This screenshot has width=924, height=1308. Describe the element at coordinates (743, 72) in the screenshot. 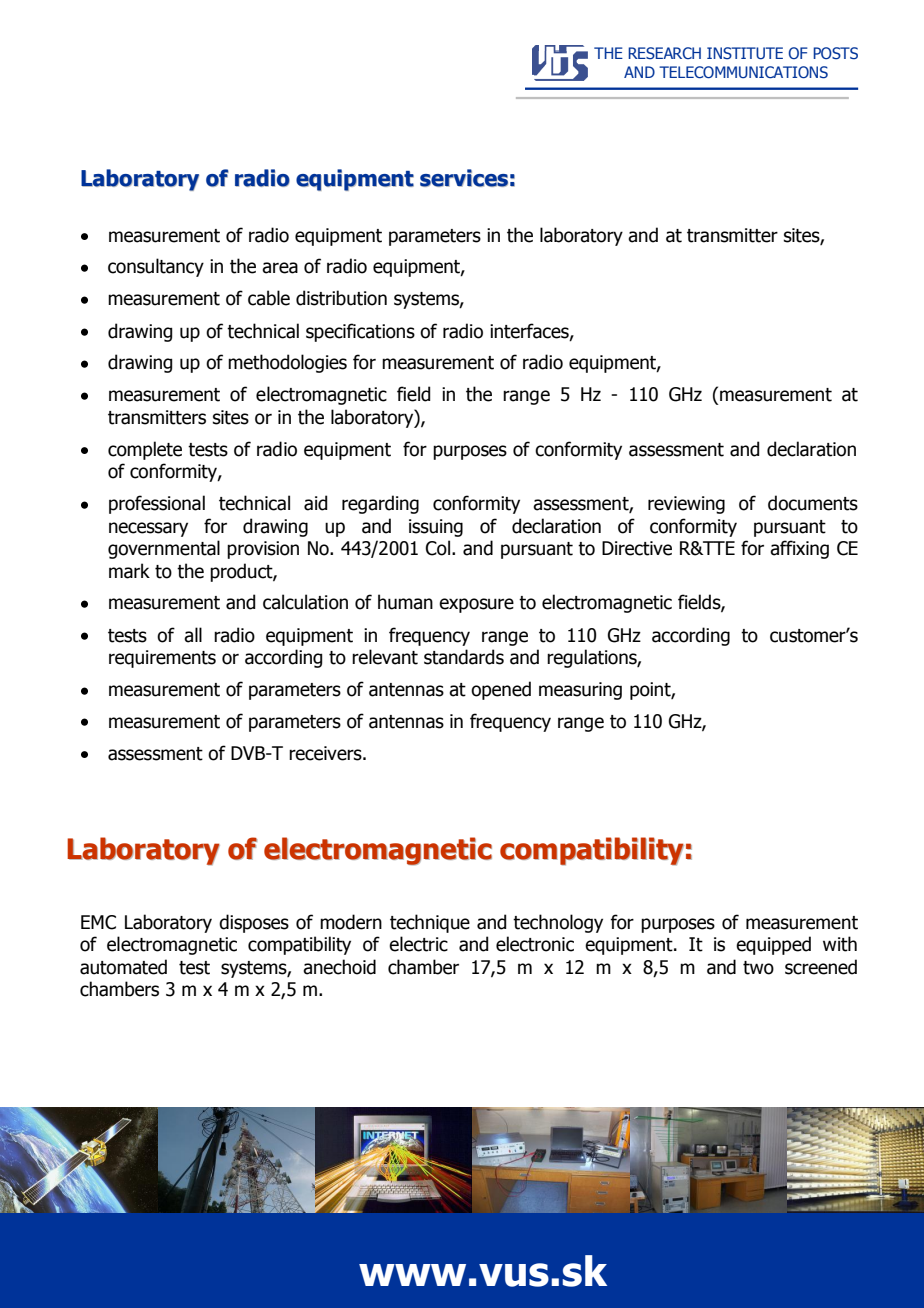

I see `TELECOMMUNICATIONS` at that location.
